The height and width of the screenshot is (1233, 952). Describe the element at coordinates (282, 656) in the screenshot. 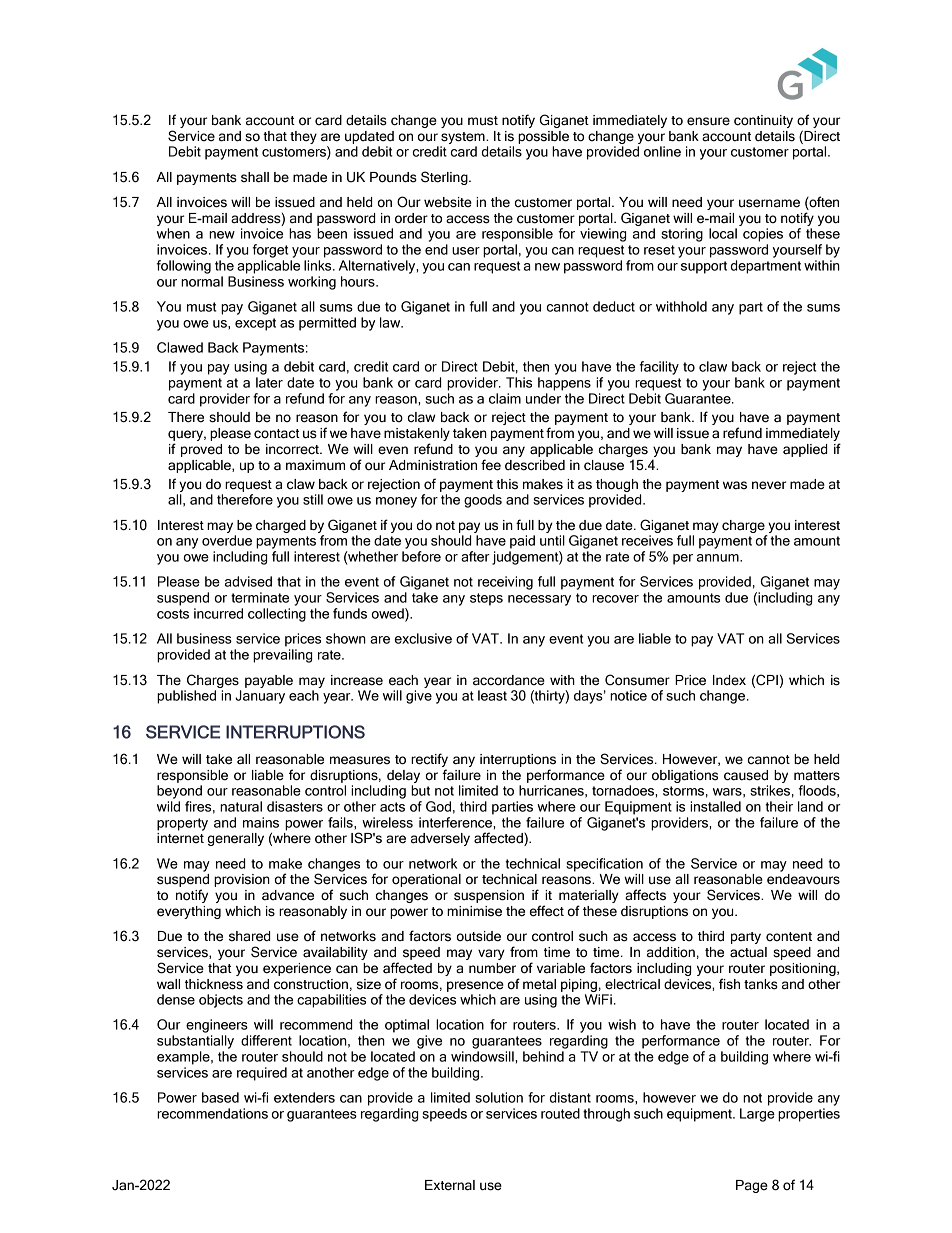

I see `prevailing` at that location.
